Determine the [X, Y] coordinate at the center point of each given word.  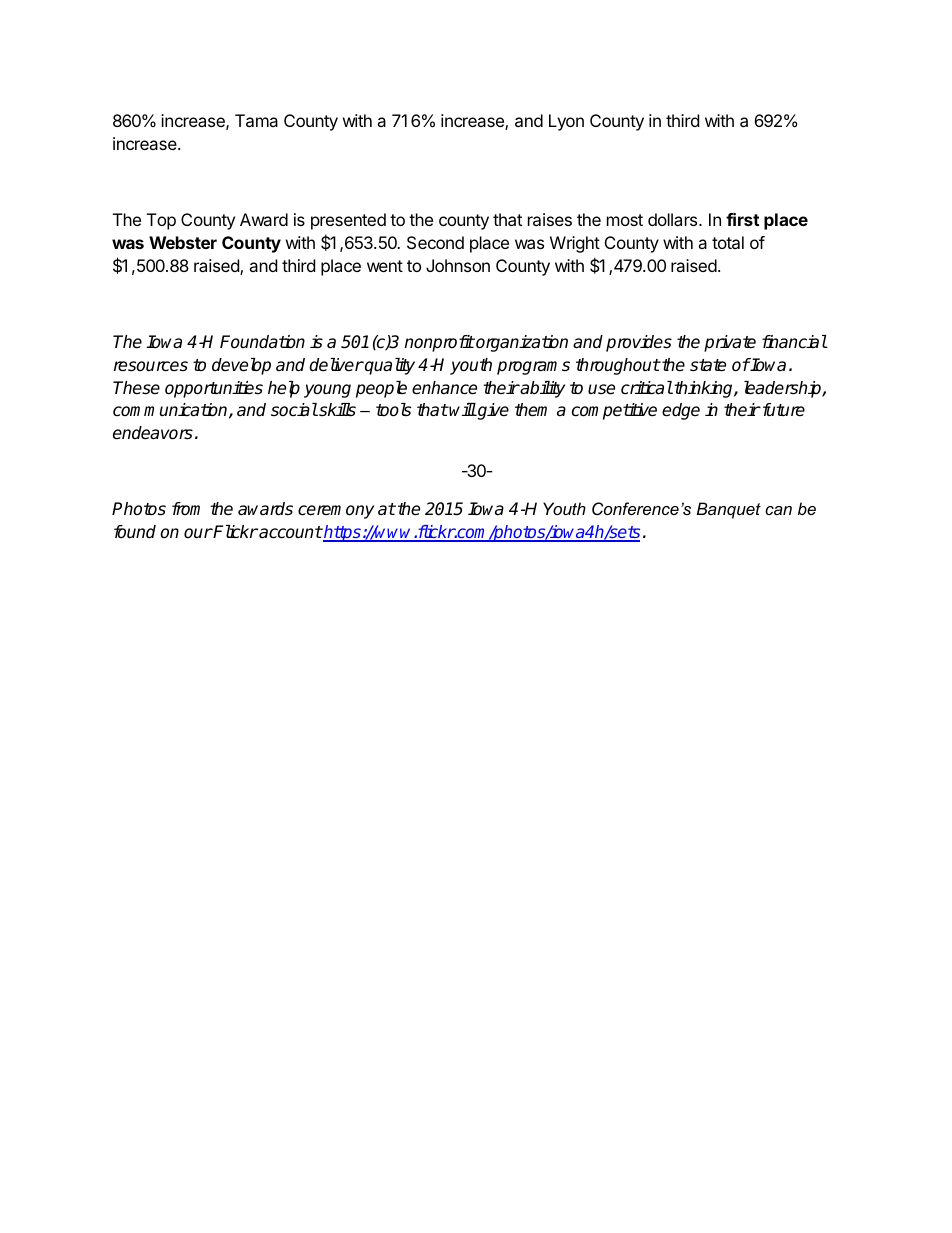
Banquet [729, 510]
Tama [256, 120]
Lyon [566, 122]
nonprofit [439, 343]
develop [241, 366]
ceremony [336, 512]
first [742, 219]
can [778, 510]
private [730, 343]
